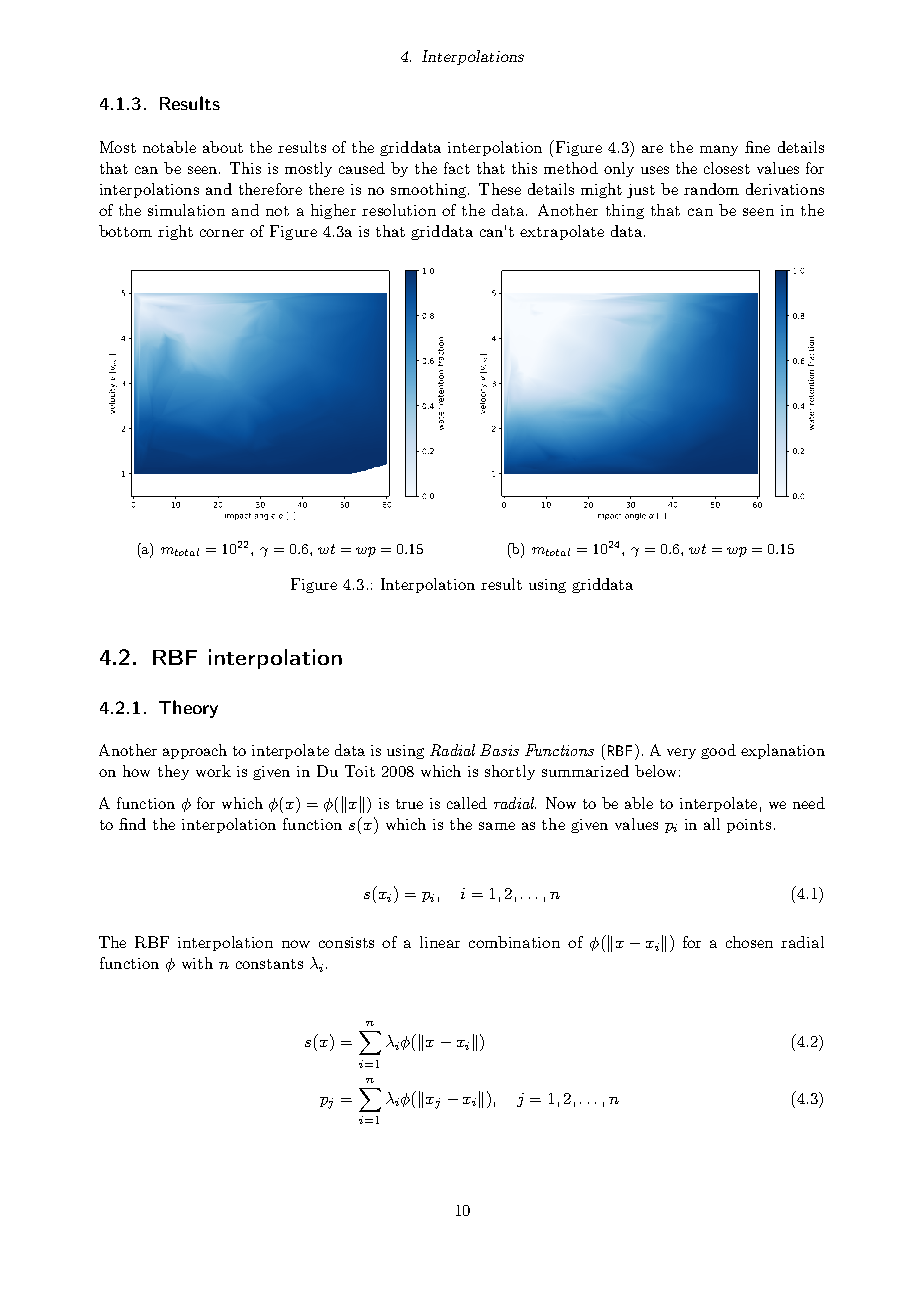  What do you see at coordinates (457, 168) in the image?
I see `fact` at bounding box center [457, 168].
